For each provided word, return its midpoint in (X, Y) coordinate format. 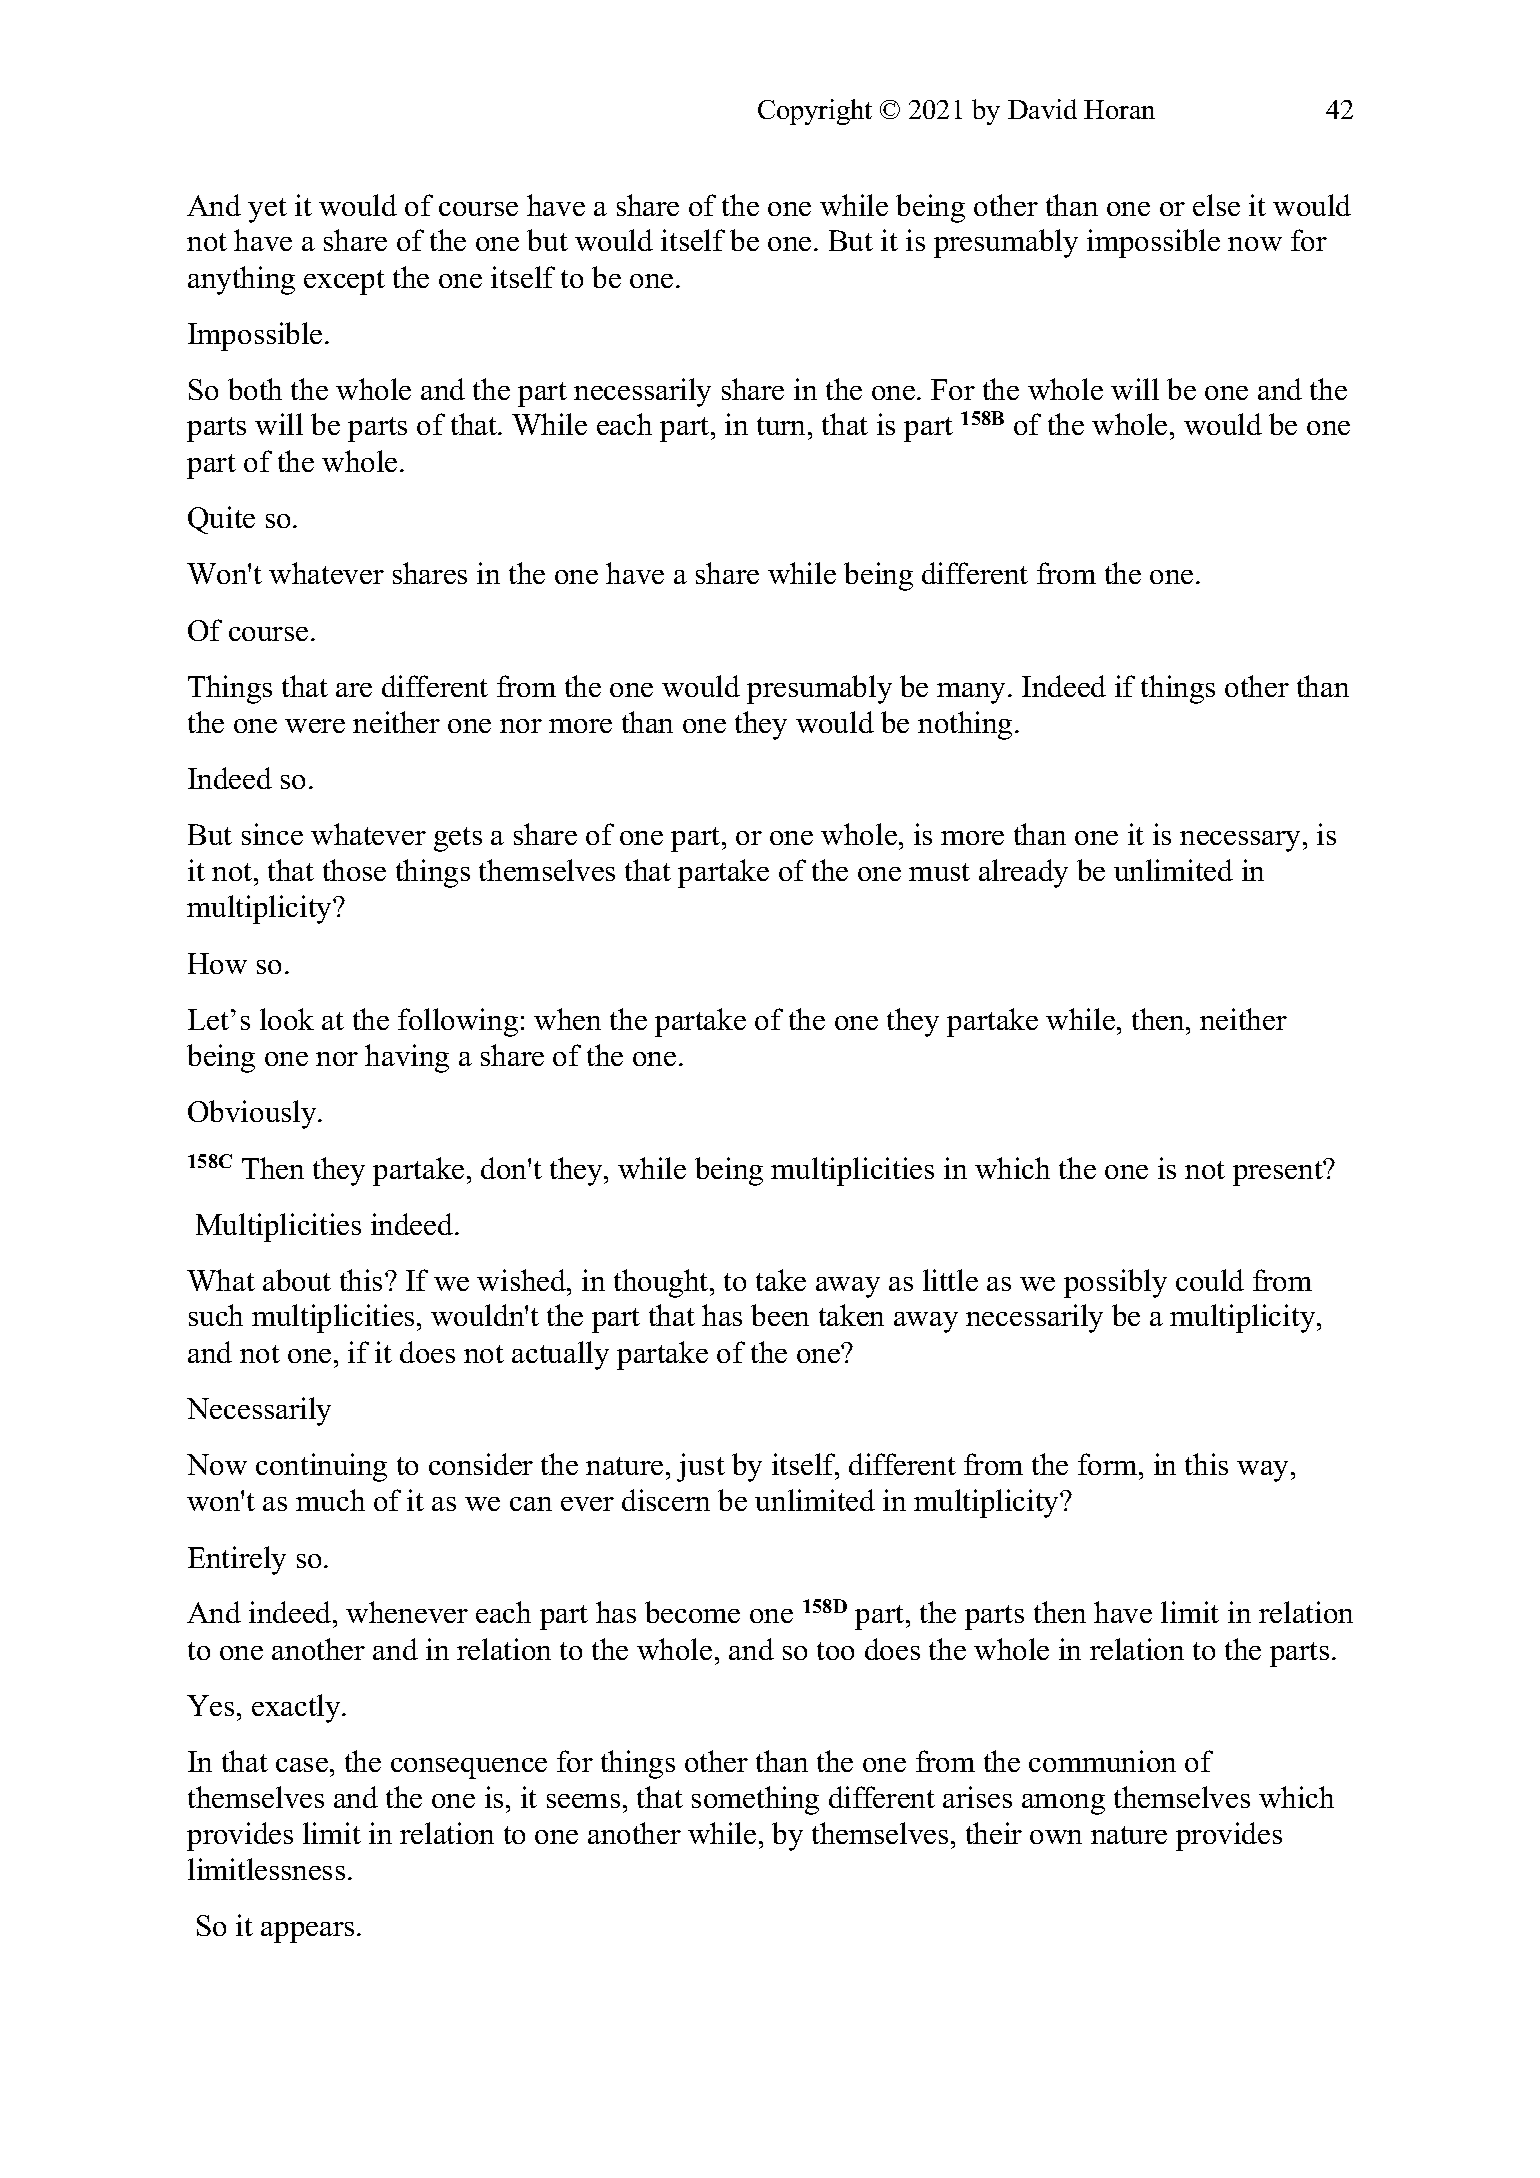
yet (267, 210)
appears (307, 1932)
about (297, 1280)
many (973, 693)
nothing (965, 725)
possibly (1115, 1283)
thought (662, 1283)
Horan (1119, 109)
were (315, 726)
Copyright (815, 112)
